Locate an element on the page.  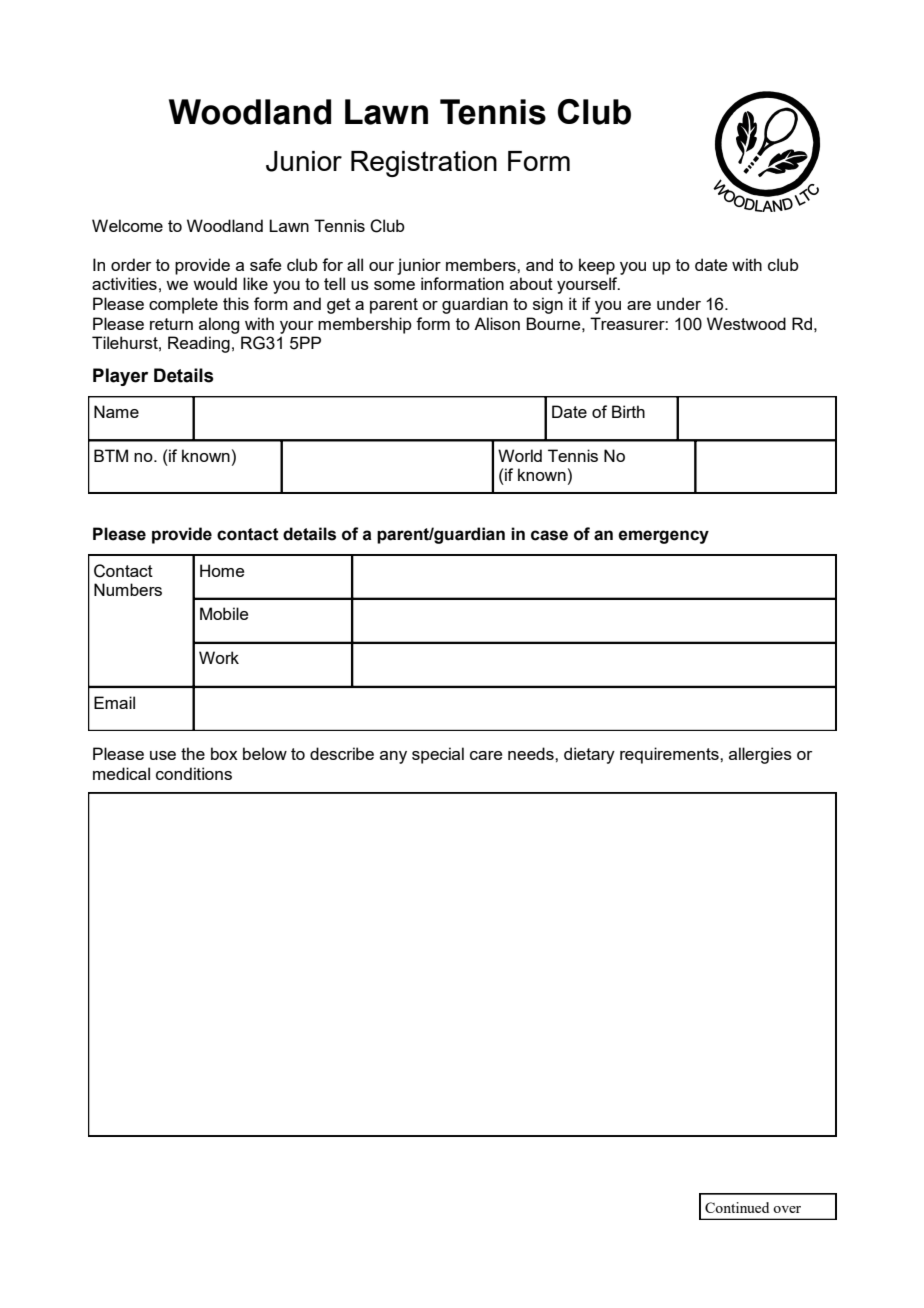
World is located at coordinates (520, 455).
